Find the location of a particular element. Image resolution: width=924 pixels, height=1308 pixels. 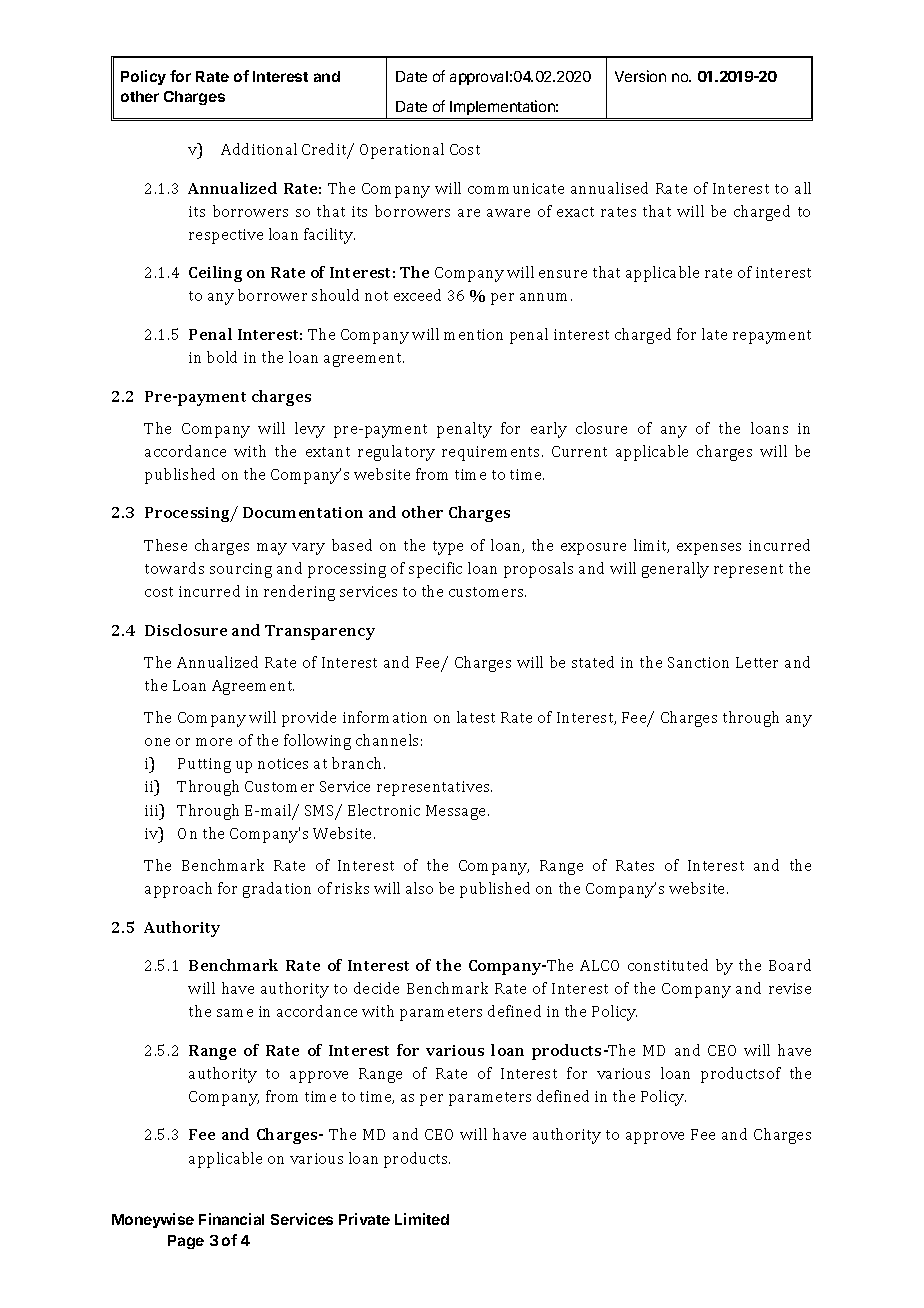

Financial is located at coordinates (231, 1219).
